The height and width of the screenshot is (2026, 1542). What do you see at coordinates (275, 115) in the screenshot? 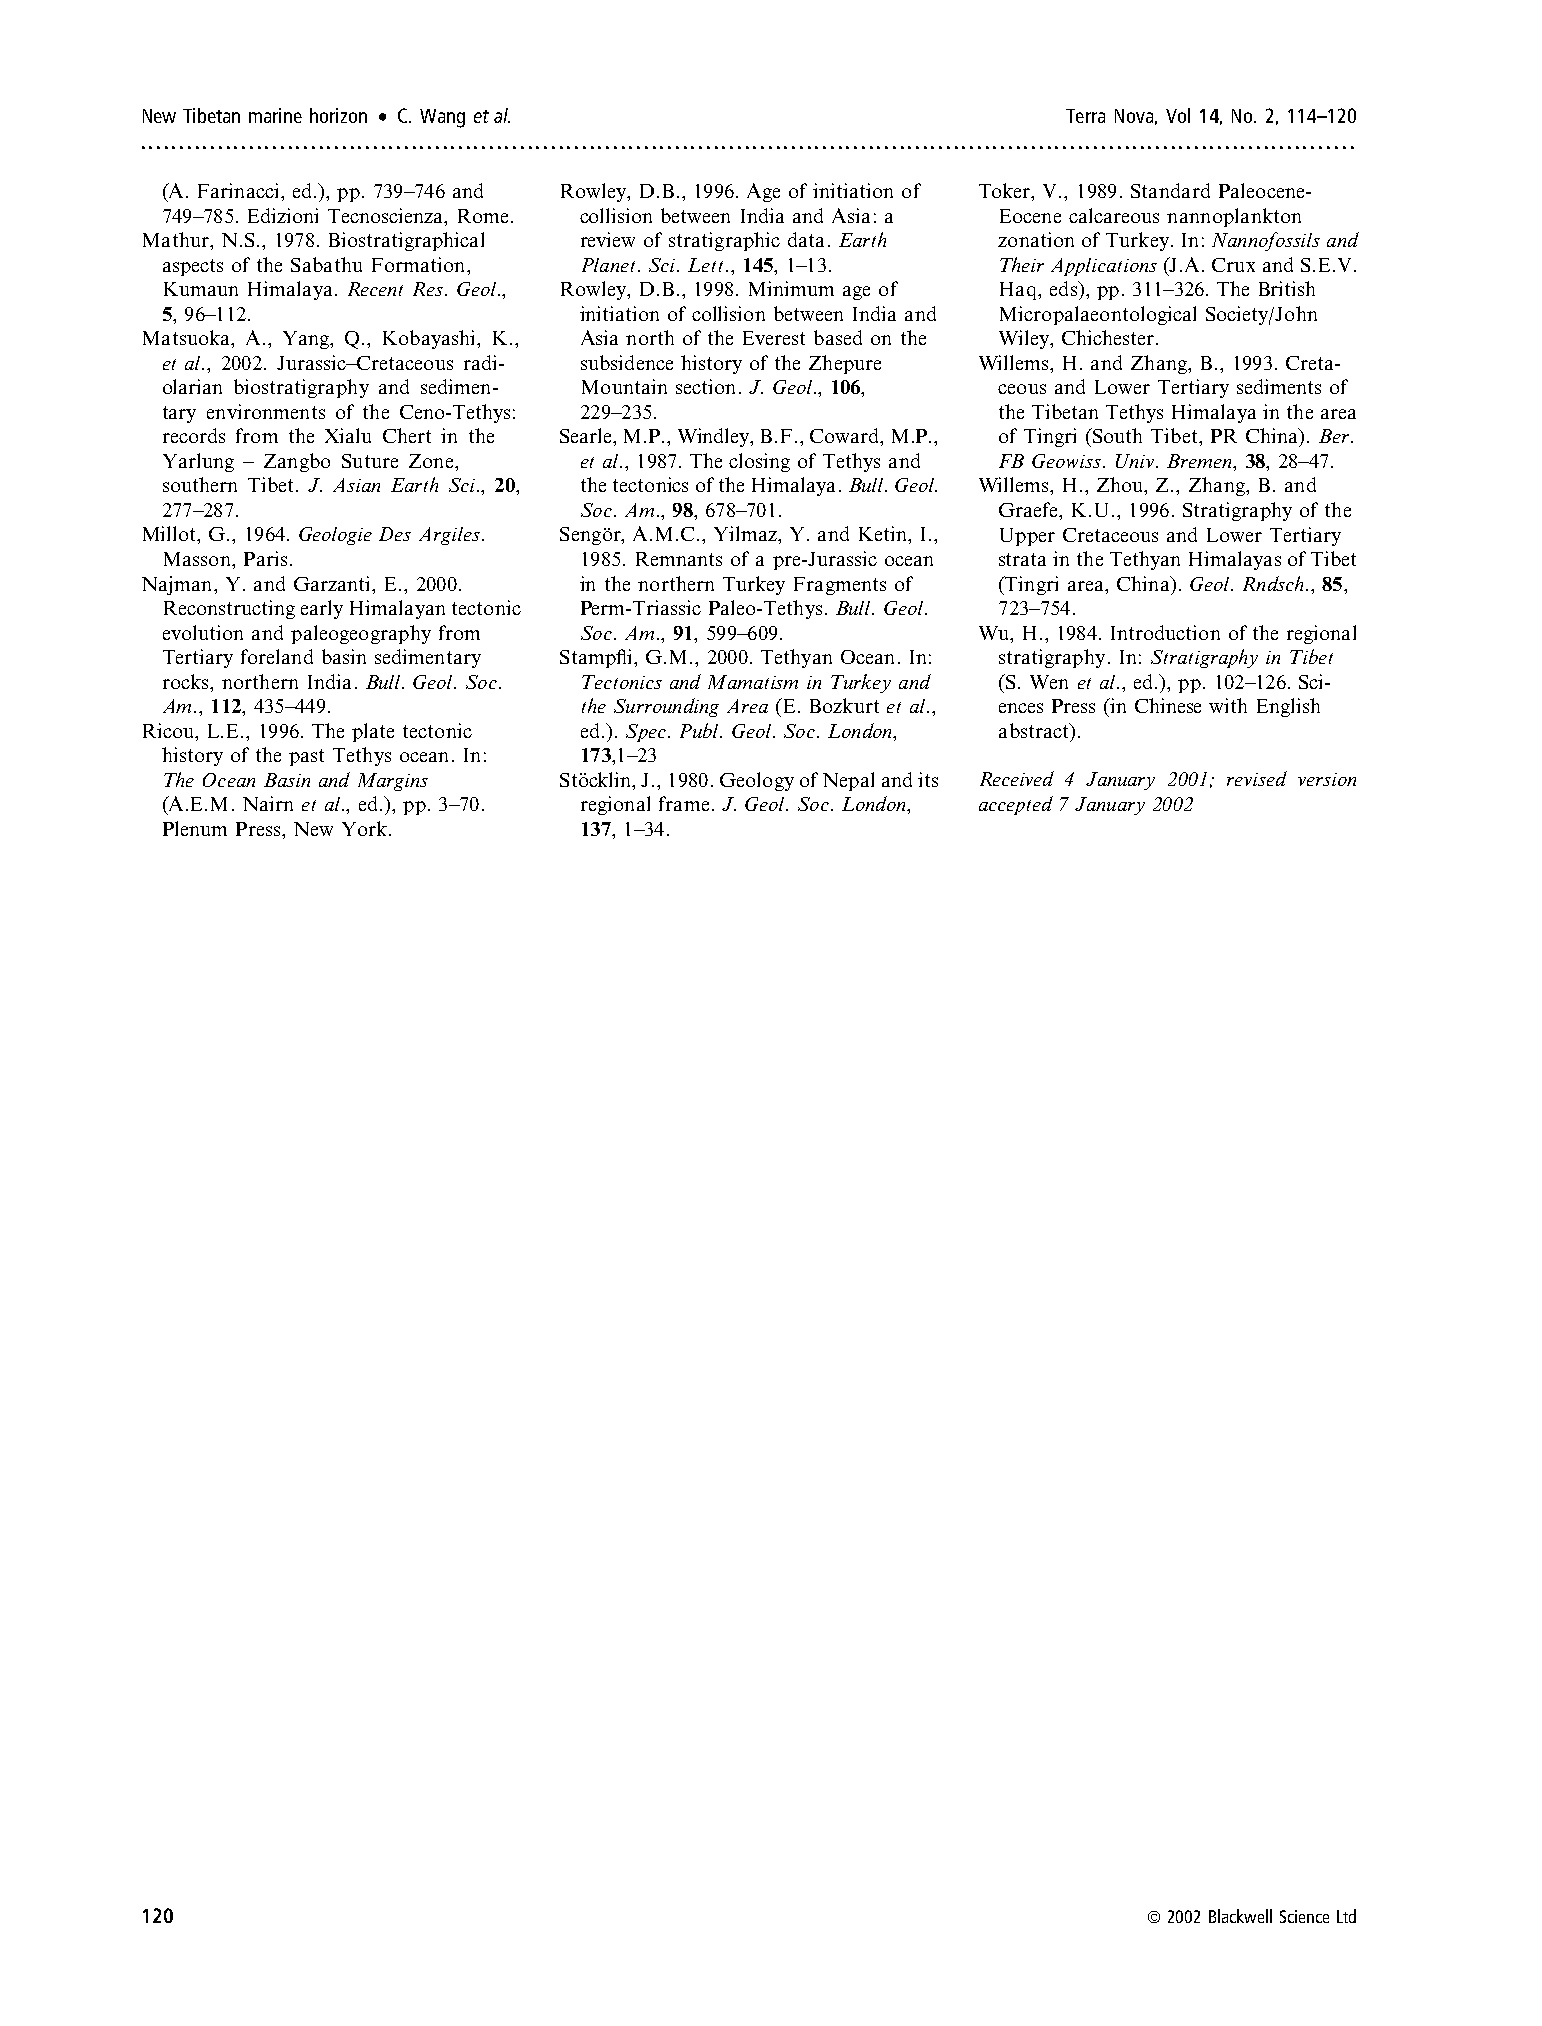
I see `marine` at bounding box center [275, 115].
